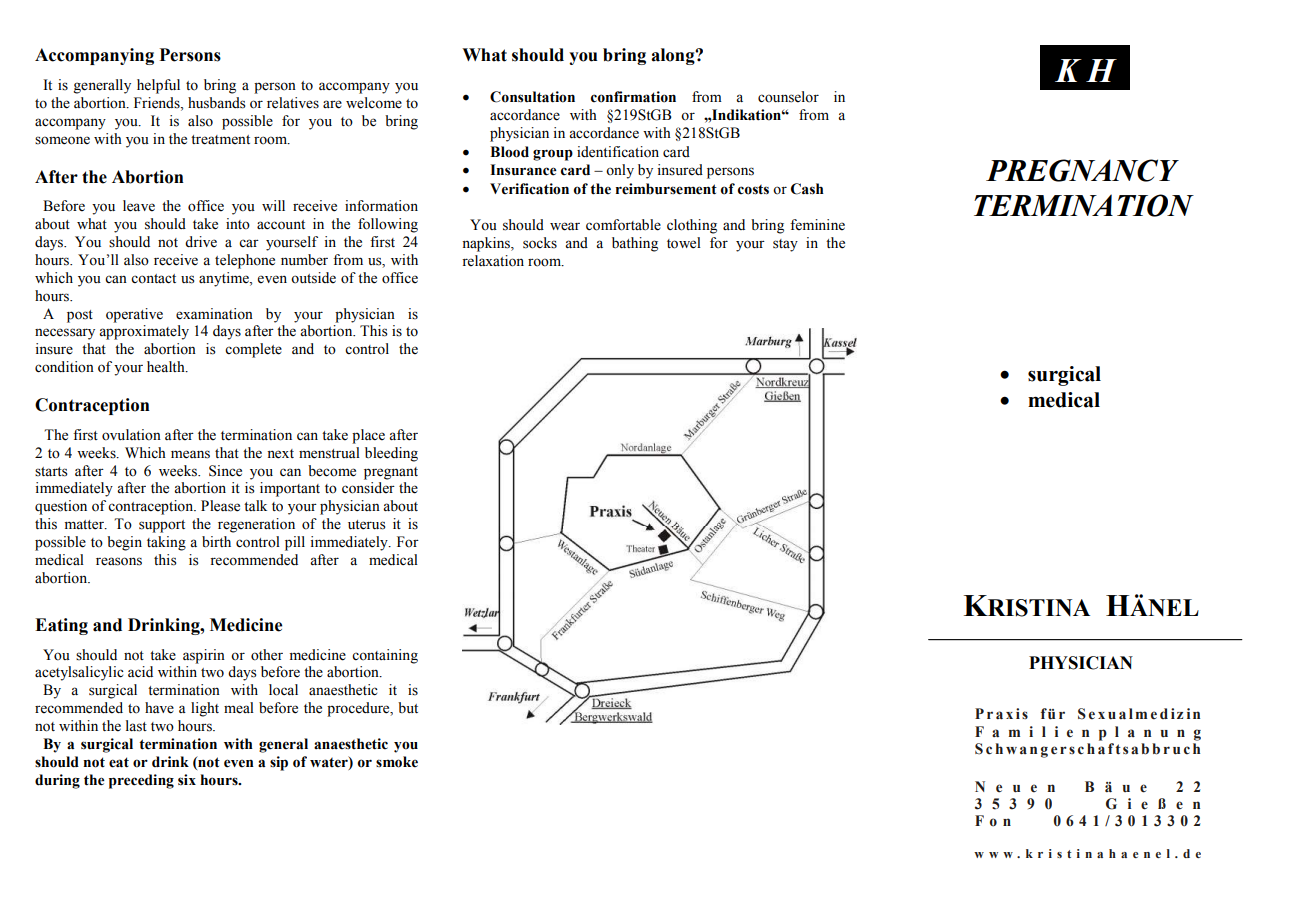 The height and width of the page is (924, 1308). I want to click on husbands, so click(217, 103).
